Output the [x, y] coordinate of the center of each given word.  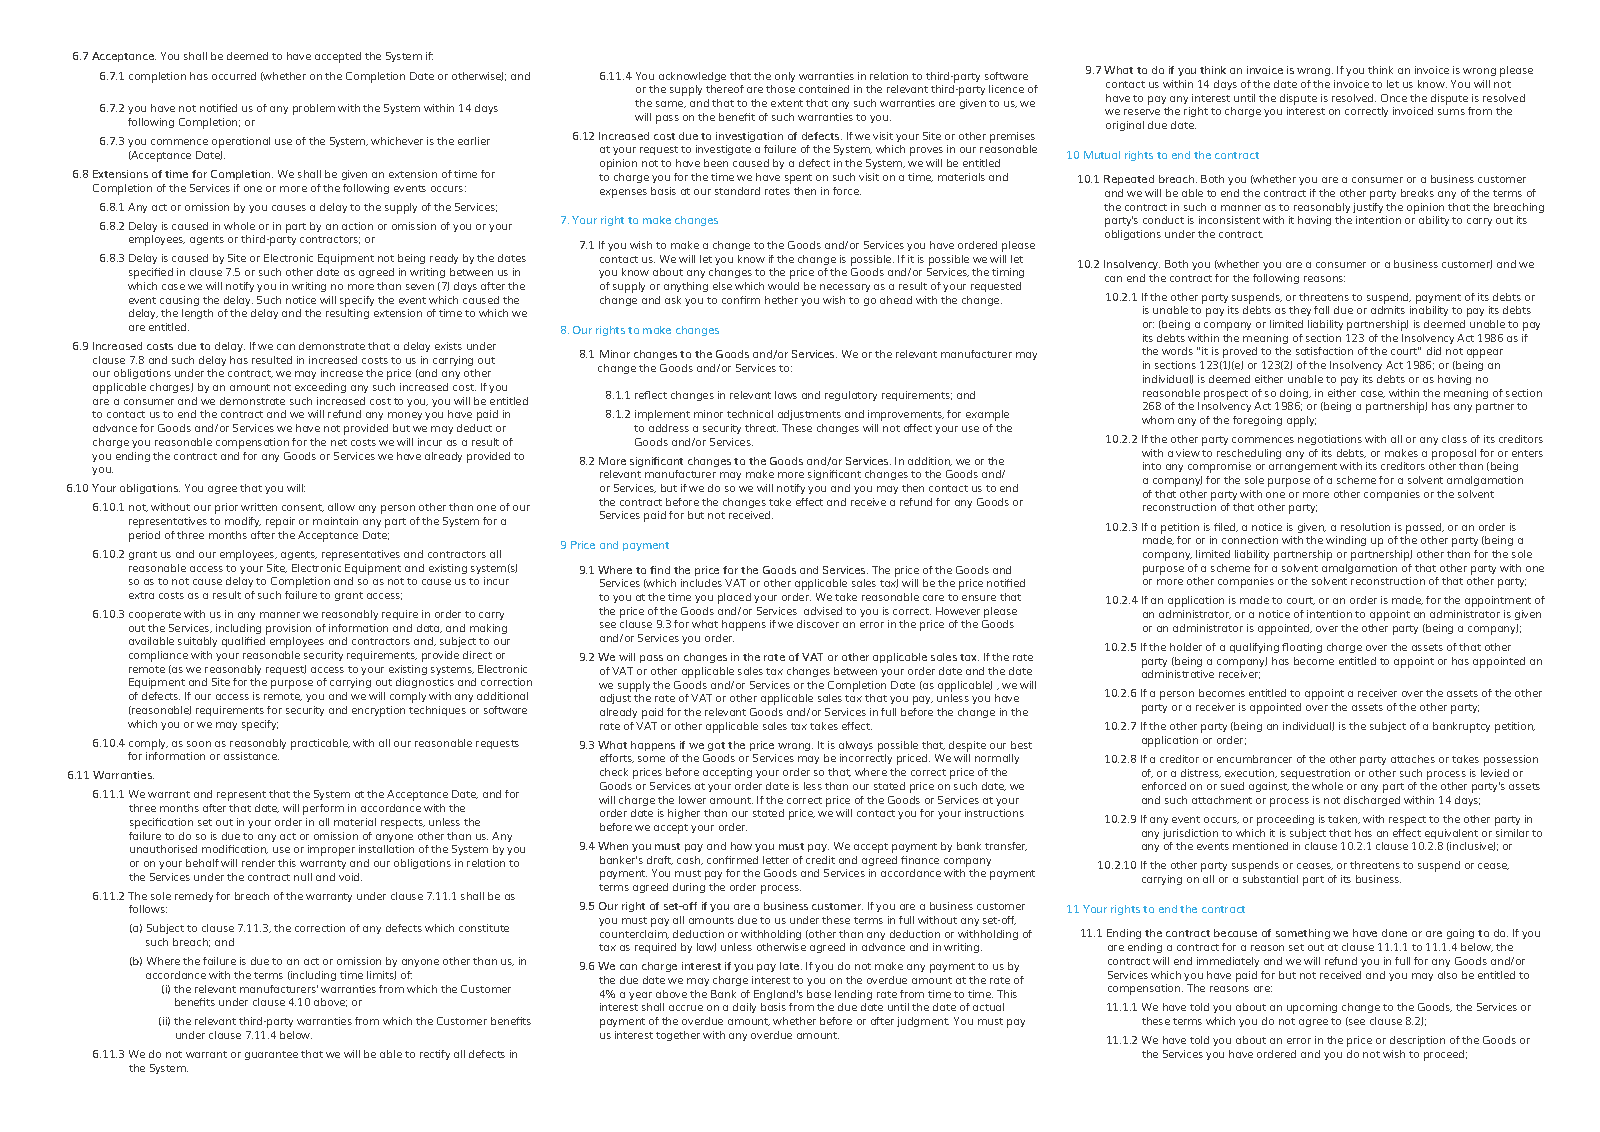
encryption [378, 711]
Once [1394, 98]
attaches [1413, 759]
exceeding [320, 388]
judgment [923, 1022]
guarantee [271, 1055]
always [856, 746]
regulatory [851, 396]
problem [314, 109]
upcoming [1312, 1008]
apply [1301, 421]
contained [824, 89]
